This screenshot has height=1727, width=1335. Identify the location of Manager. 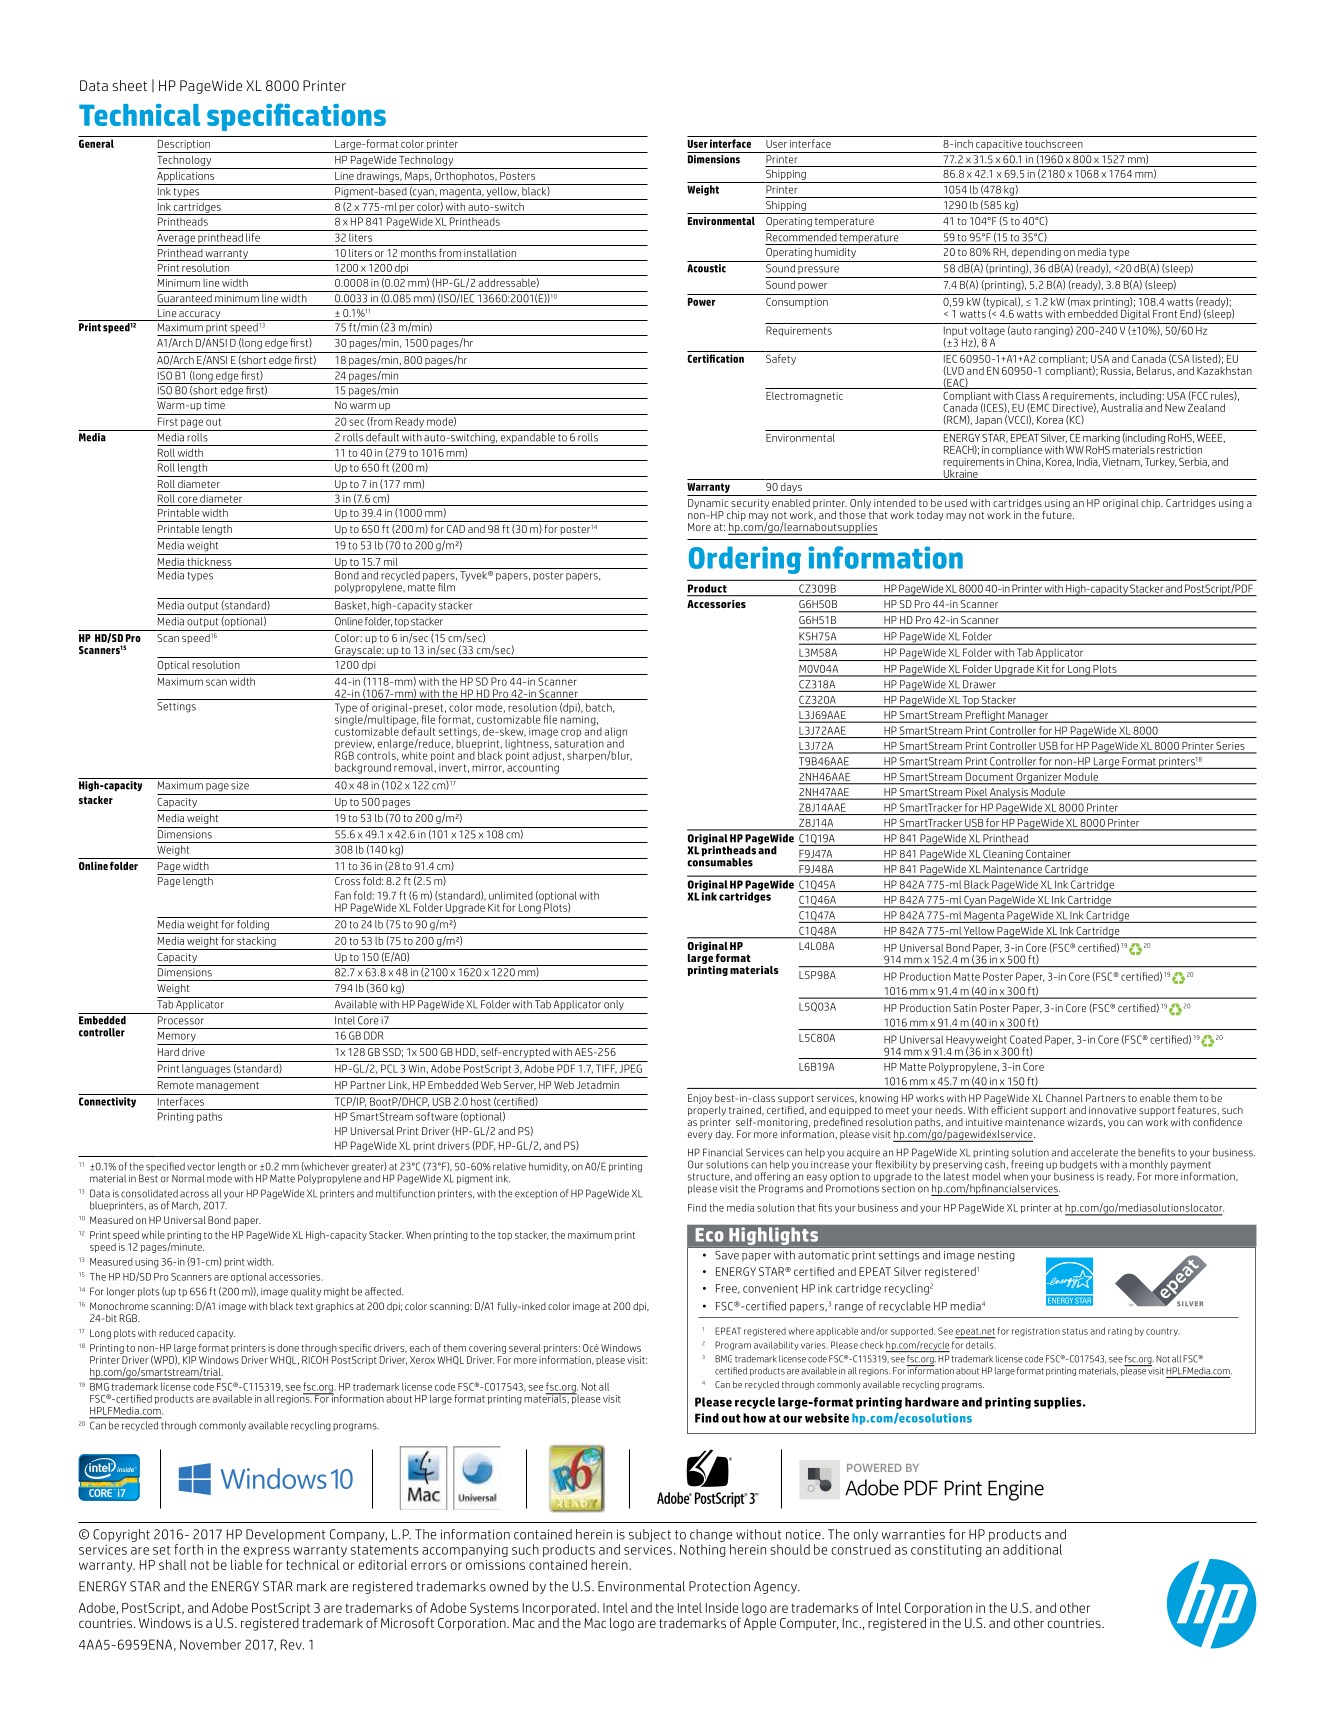
(1028, 717).
